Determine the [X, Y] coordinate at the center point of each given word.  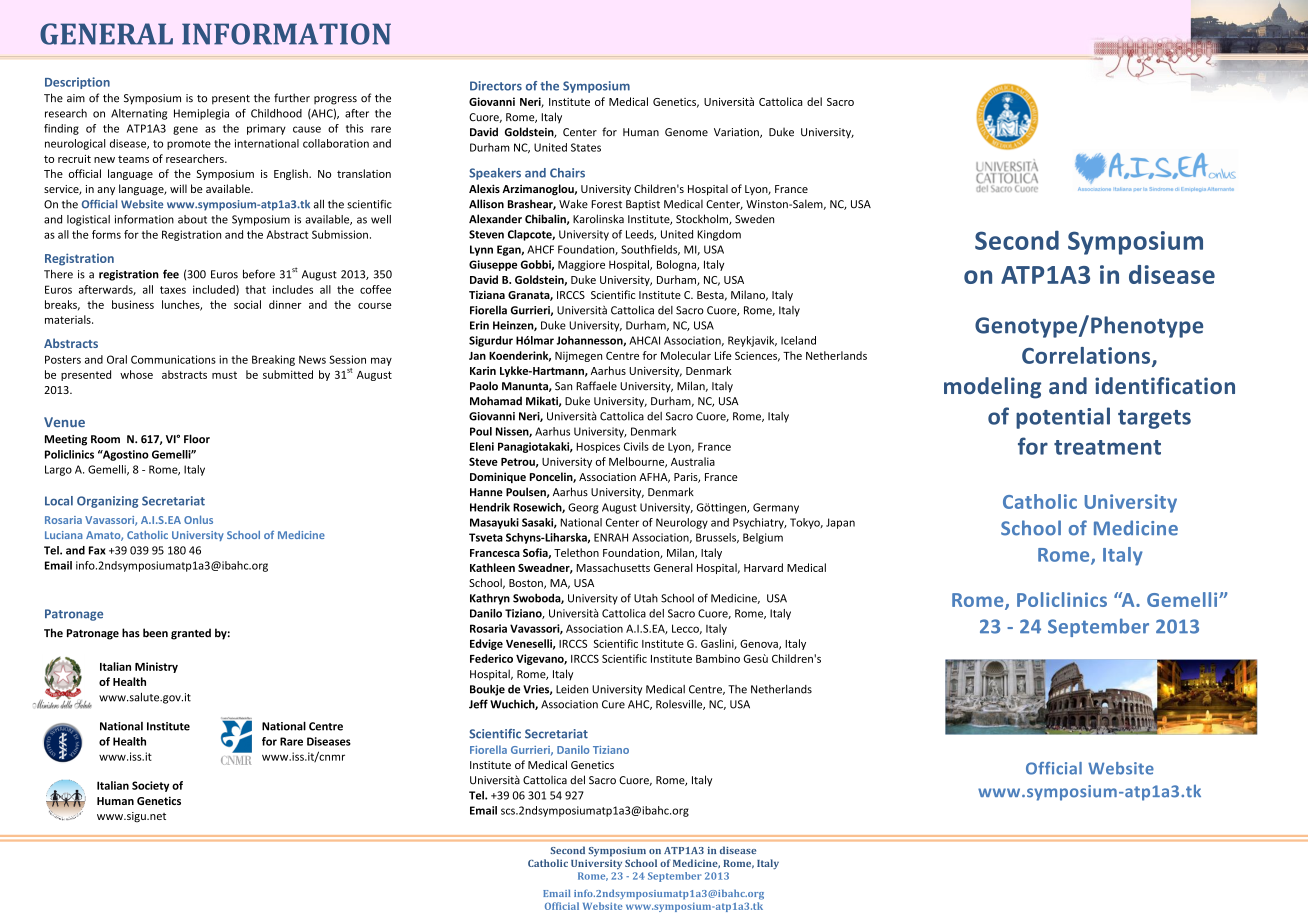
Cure [613, 704]
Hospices [598, 447]
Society [150, 786]
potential [1063, 418]
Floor [197, 439]
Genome [686, 132]
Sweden [754, 219]
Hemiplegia [201, 114]
